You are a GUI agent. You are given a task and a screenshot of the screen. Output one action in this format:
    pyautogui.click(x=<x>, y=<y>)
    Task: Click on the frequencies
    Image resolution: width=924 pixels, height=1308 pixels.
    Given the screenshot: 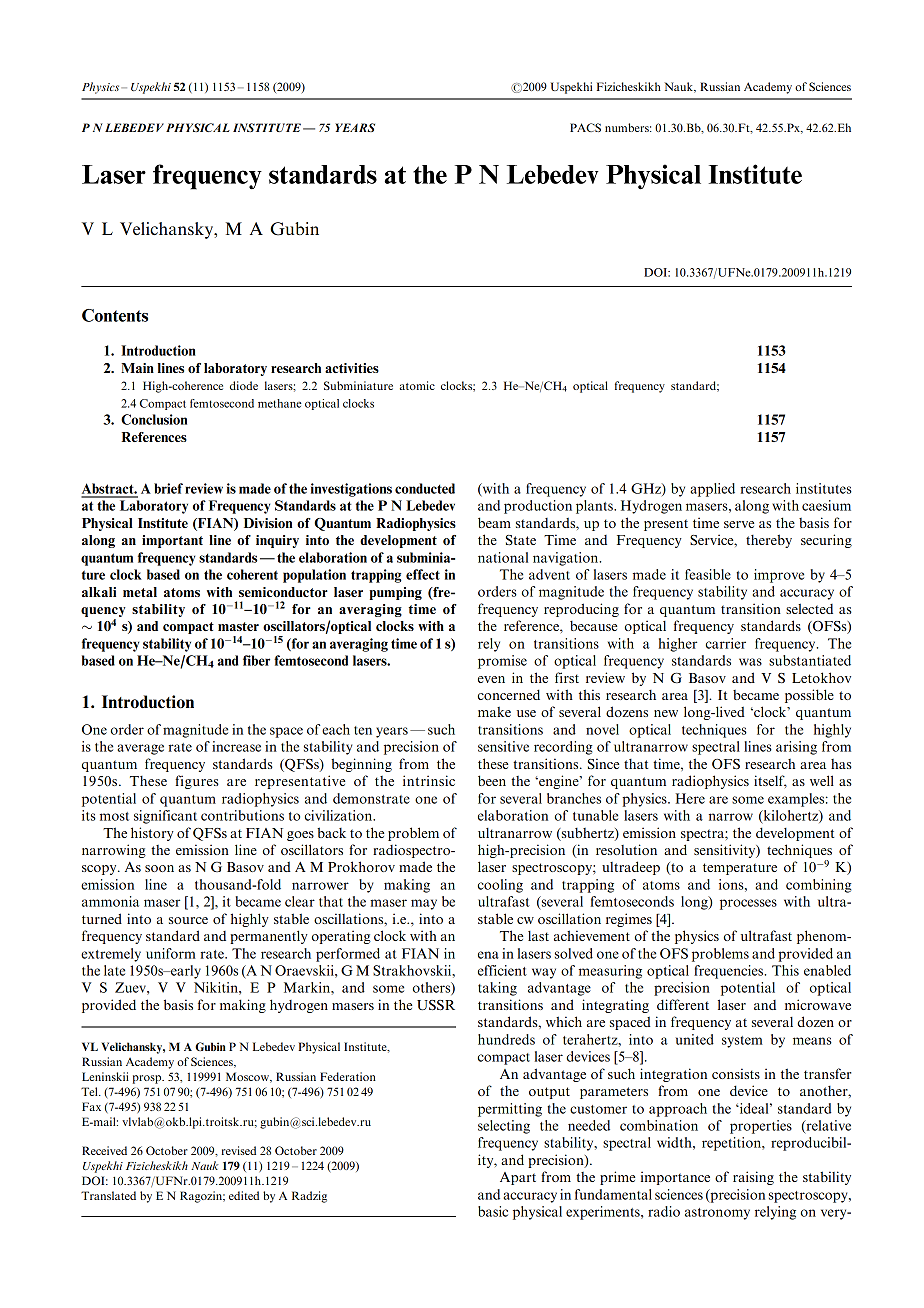 What is the action you would take?
    pyautogui.click(x=730, y=972)
